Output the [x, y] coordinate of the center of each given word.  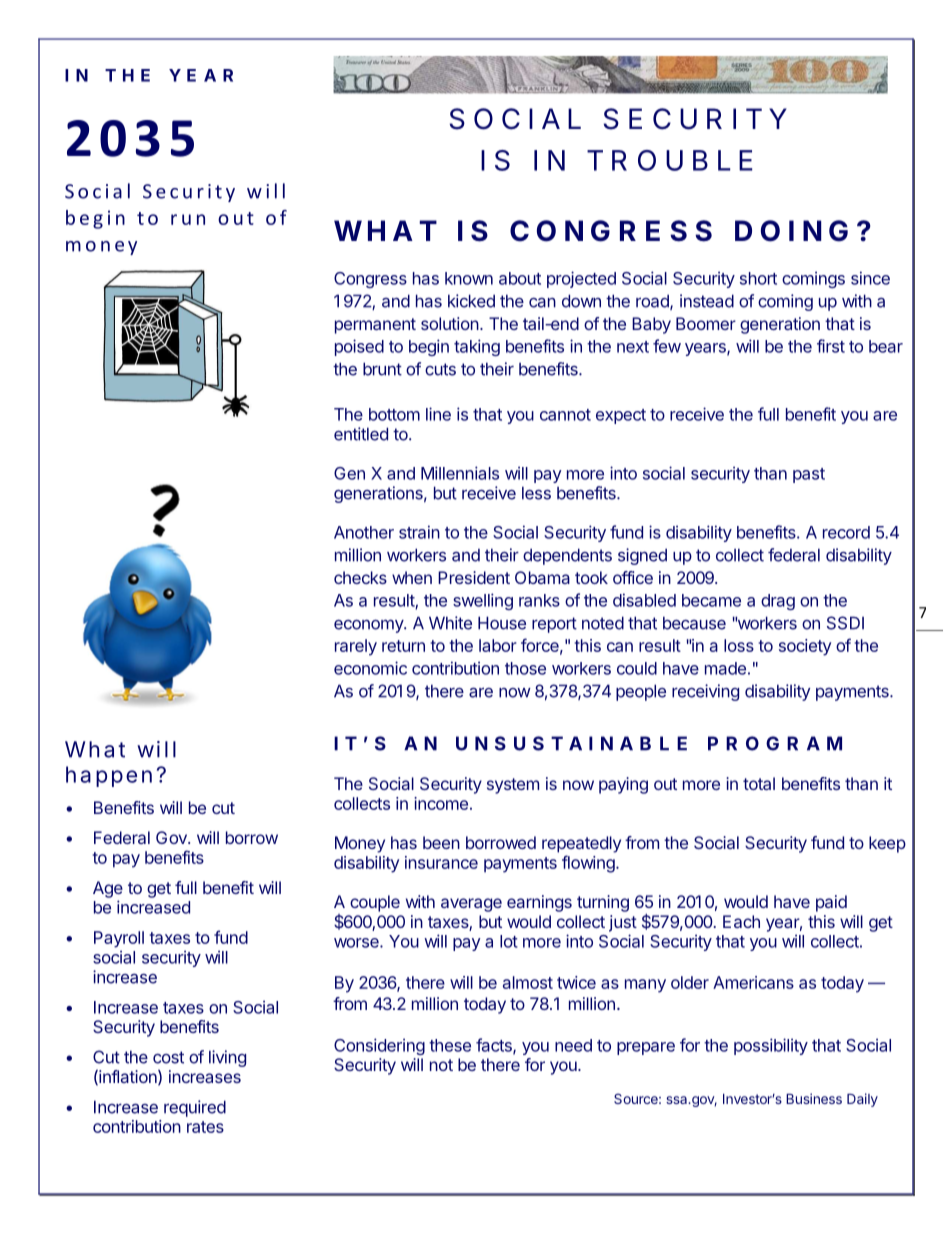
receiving [705, 692]
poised [359, 347]
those [525, 668]
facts [495, 1046]
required [195, 1108]
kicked [471, 301]
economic [370, 668]
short [758, 278]
